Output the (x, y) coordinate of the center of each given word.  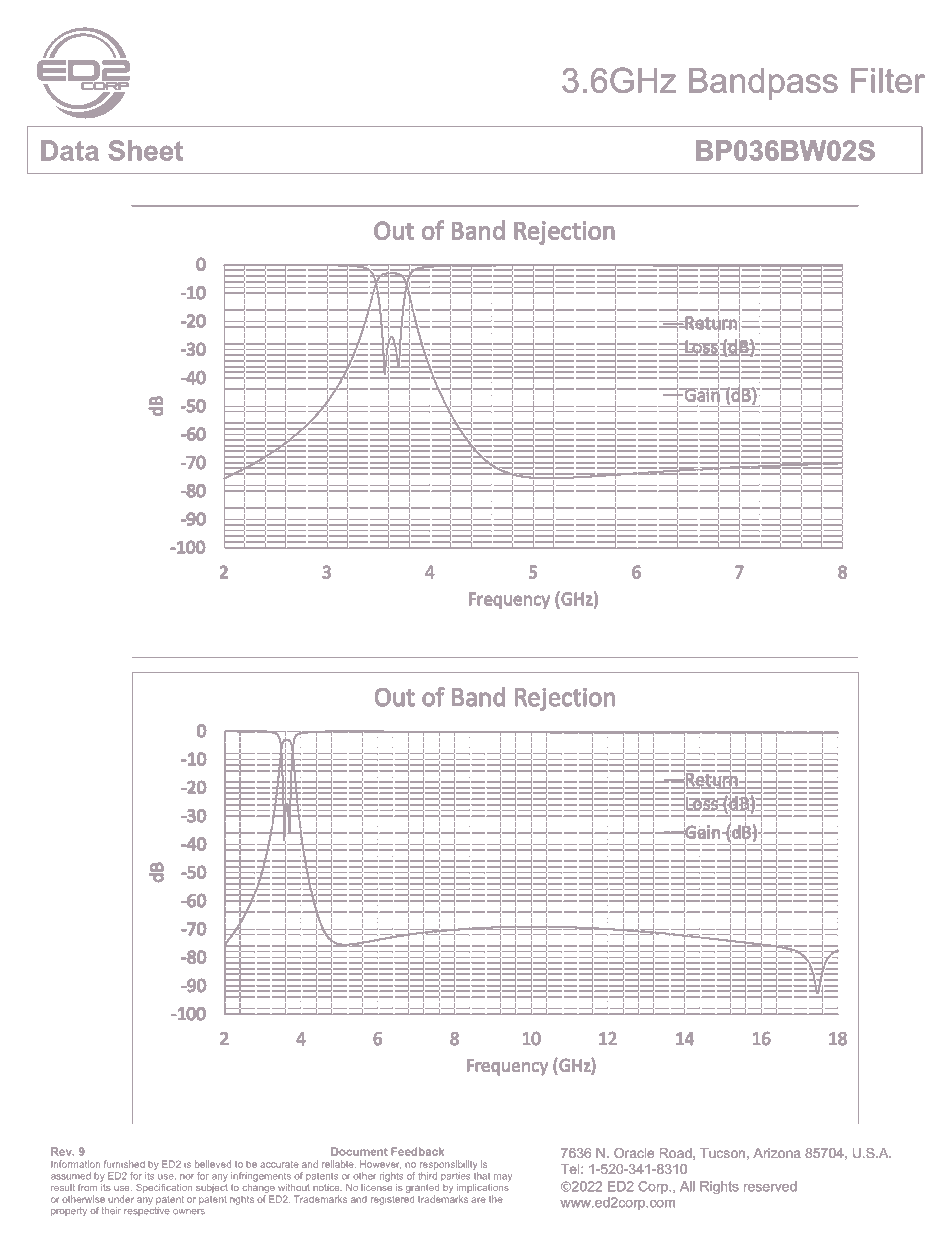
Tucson (722, 1153)
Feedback (417, 1151)
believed (213, 1164)
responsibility (448, 1165)
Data (70, 150)
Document (359, 1151)
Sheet (145, 150)
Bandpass (763, 84)
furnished (124, 1164)
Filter (888, 80)
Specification (164, 1188)
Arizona (777, 1153)
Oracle (634, 1153)
